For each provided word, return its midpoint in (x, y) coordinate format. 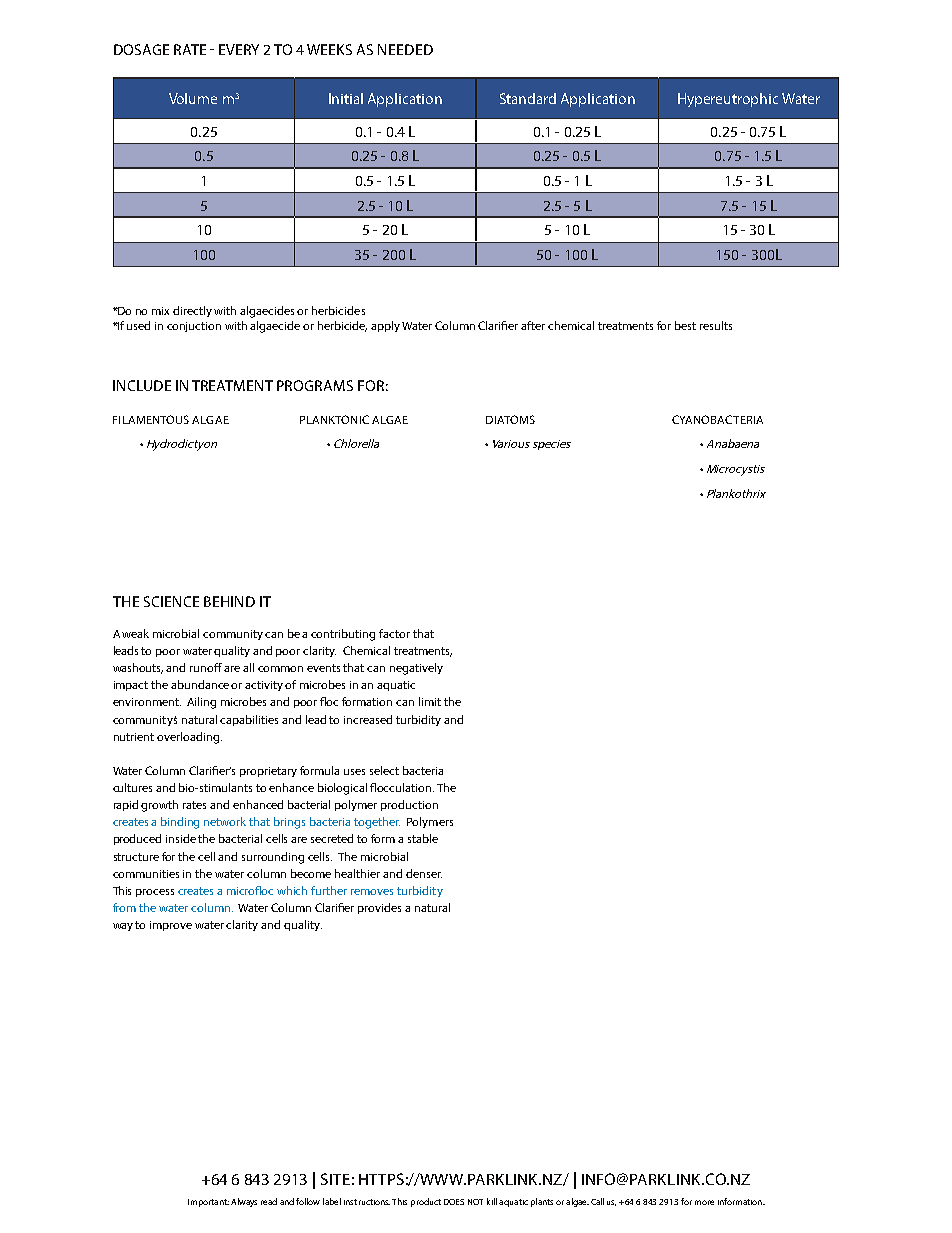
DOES (454, 1202)
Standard (528, 98)
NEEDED (405, 49)
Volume (193, 98)
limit (430, 701)
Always (244, 1202)
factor (394, 633)
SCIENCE (171, 601)
